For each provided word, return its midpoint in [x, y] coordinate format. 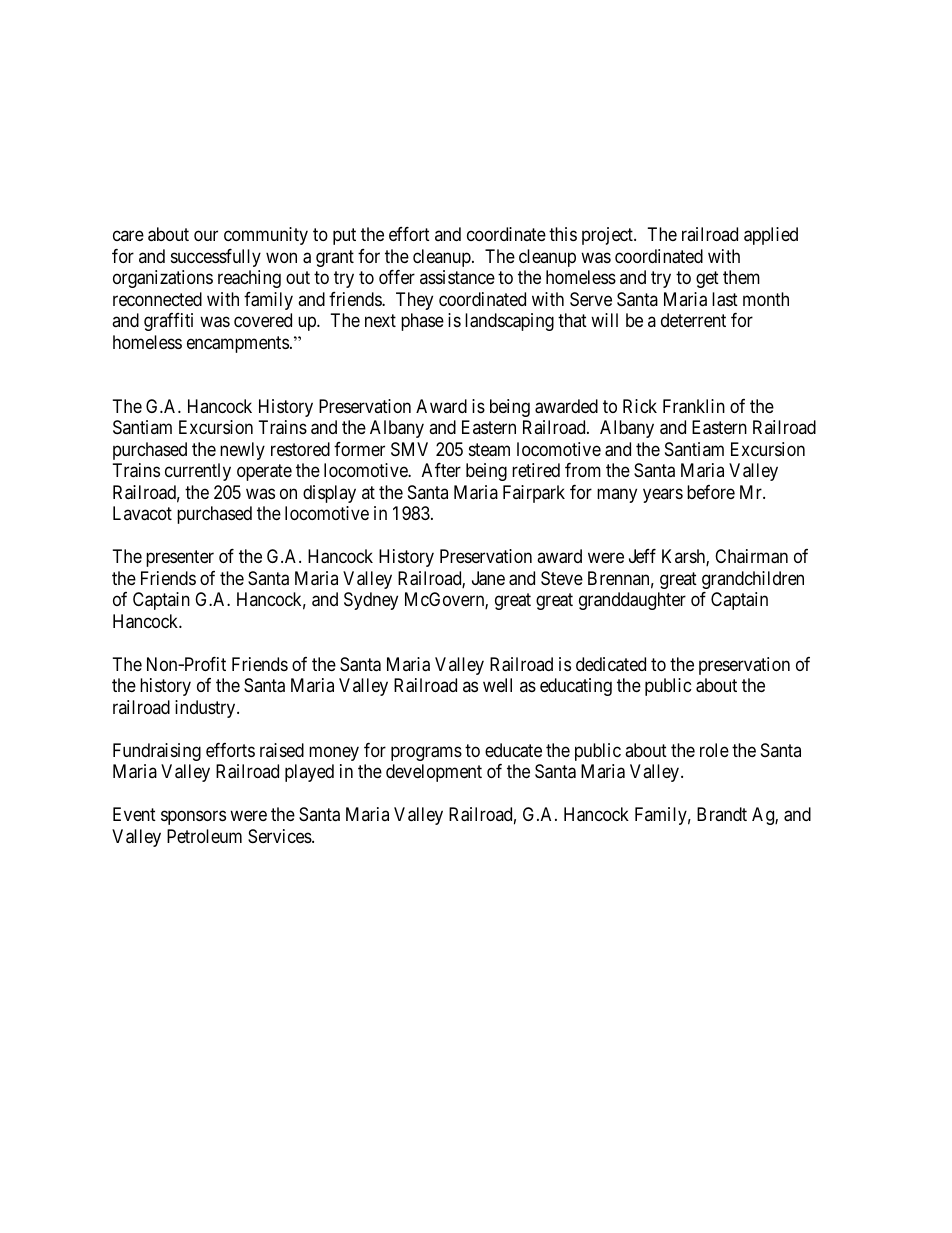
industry [206, 709]
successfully [216, 258]
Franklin [694, 406]
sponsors [193, 818]
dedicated [611, 664]
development [434, 773]
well [497, 685]
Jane [488, 578]
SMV [409, 449]
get [707, 279]
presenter [180, 559]
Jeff [642, 556]
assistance [457, 277]
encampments [238, 344]
